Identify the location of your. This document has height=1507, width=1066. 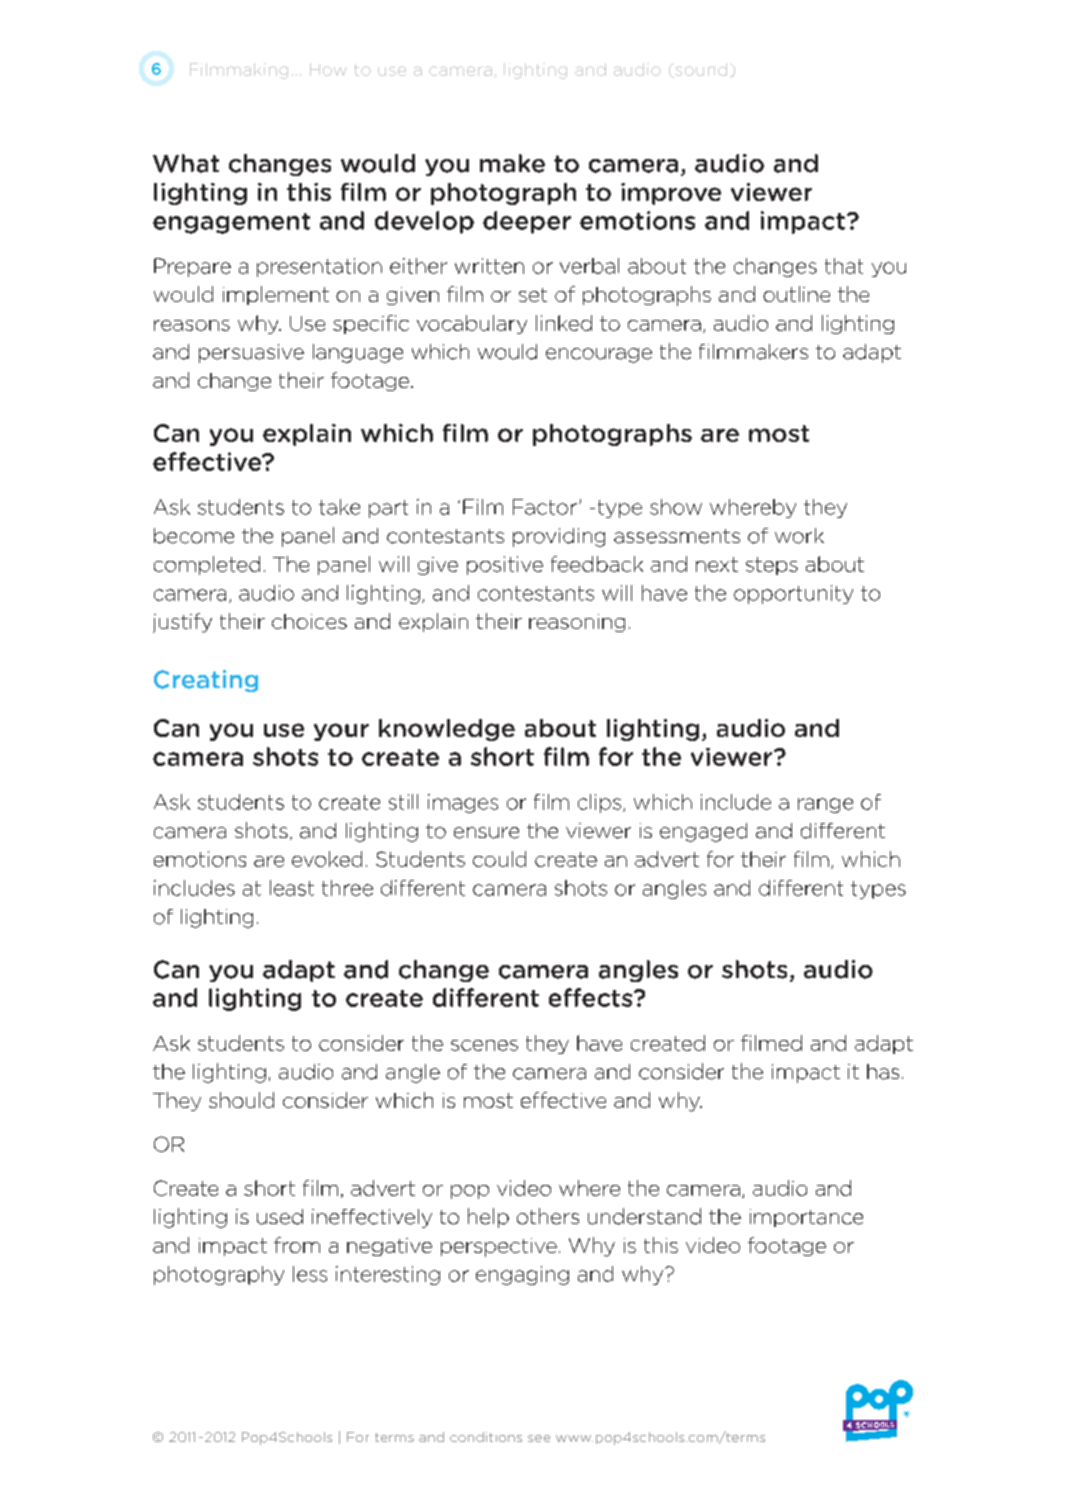
(341, 732).
